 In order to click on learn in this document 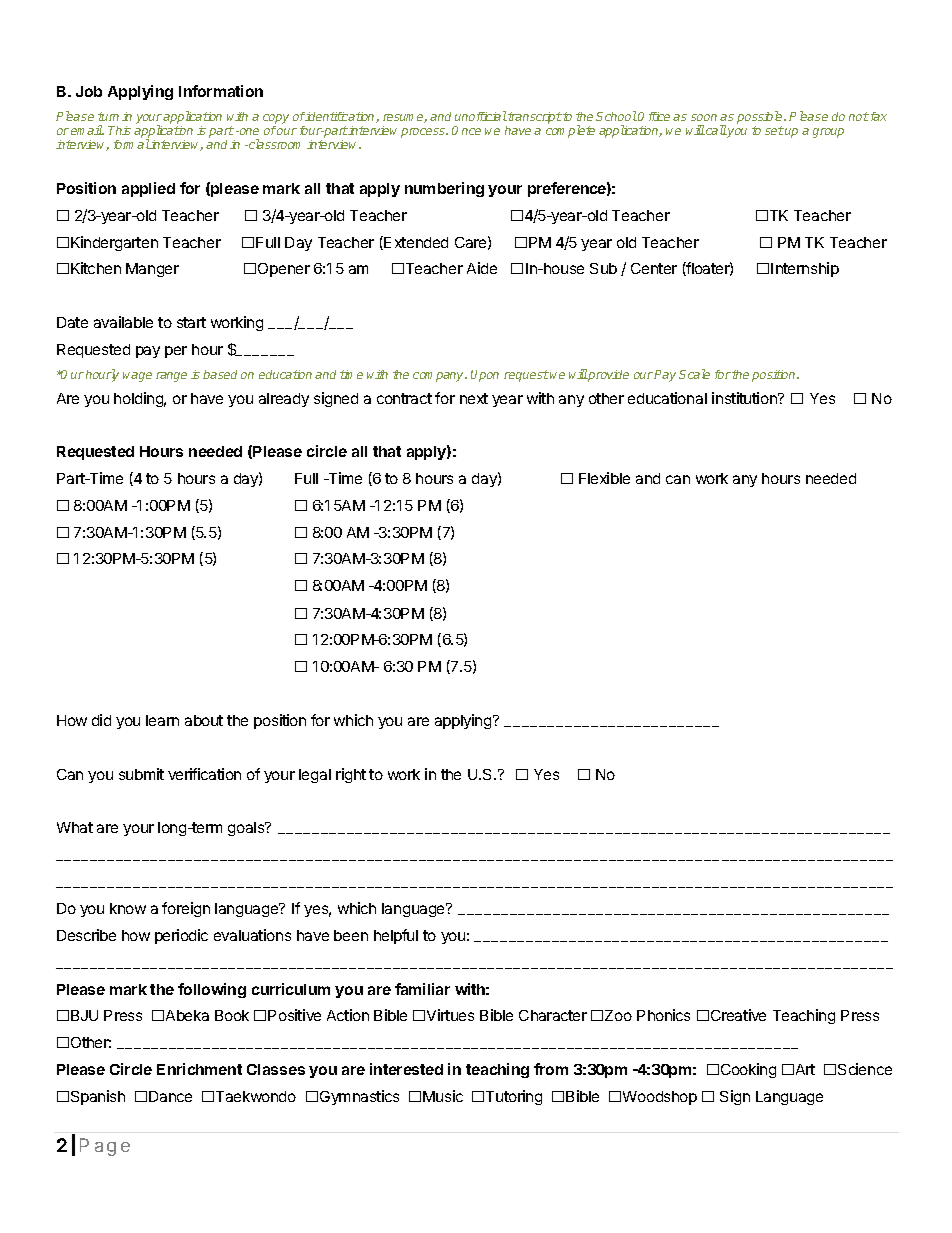, I will do `click(162, 720)`.
